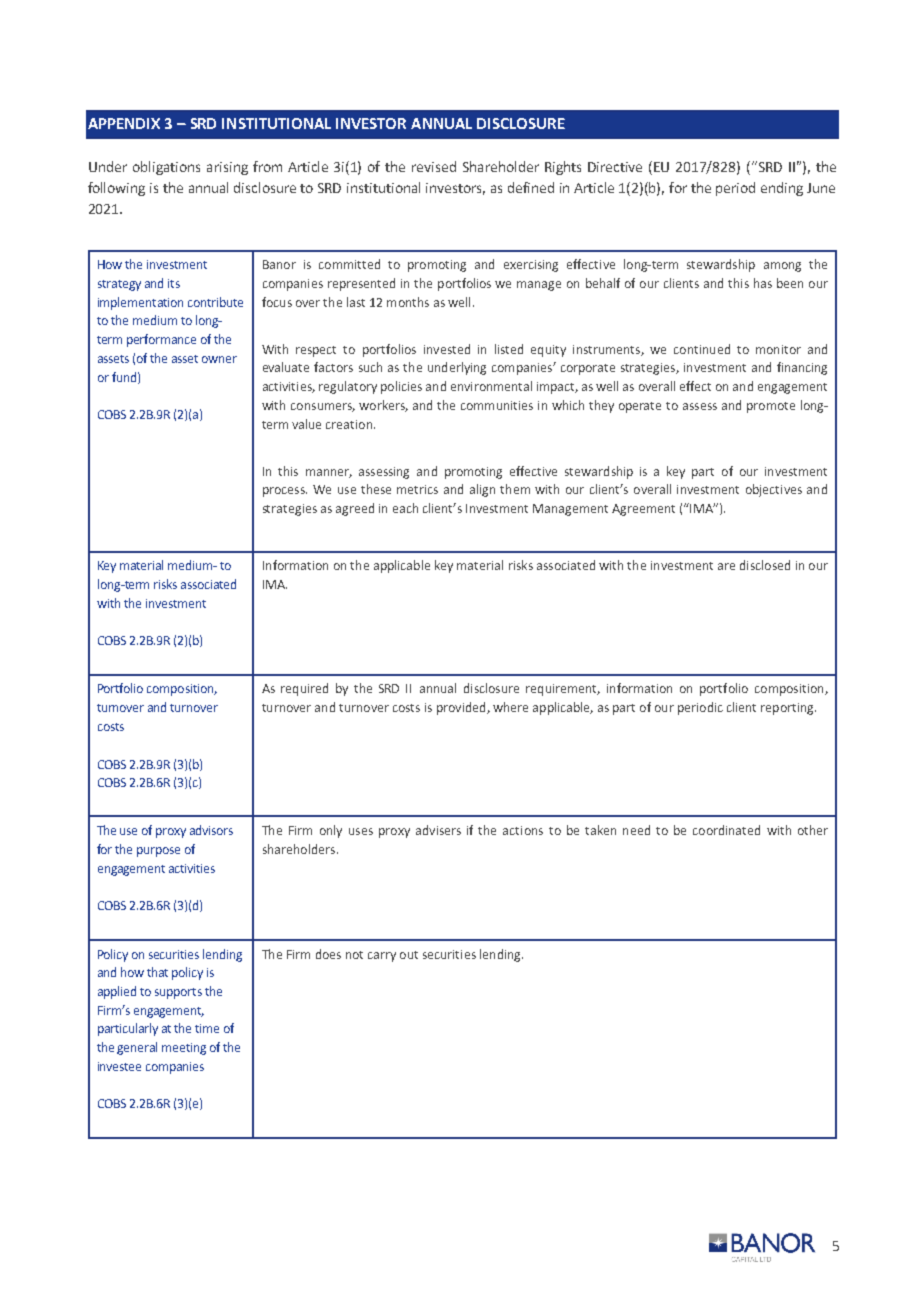 This image has height=1308, width=924. I want to click on time, so click(207, 1028).
